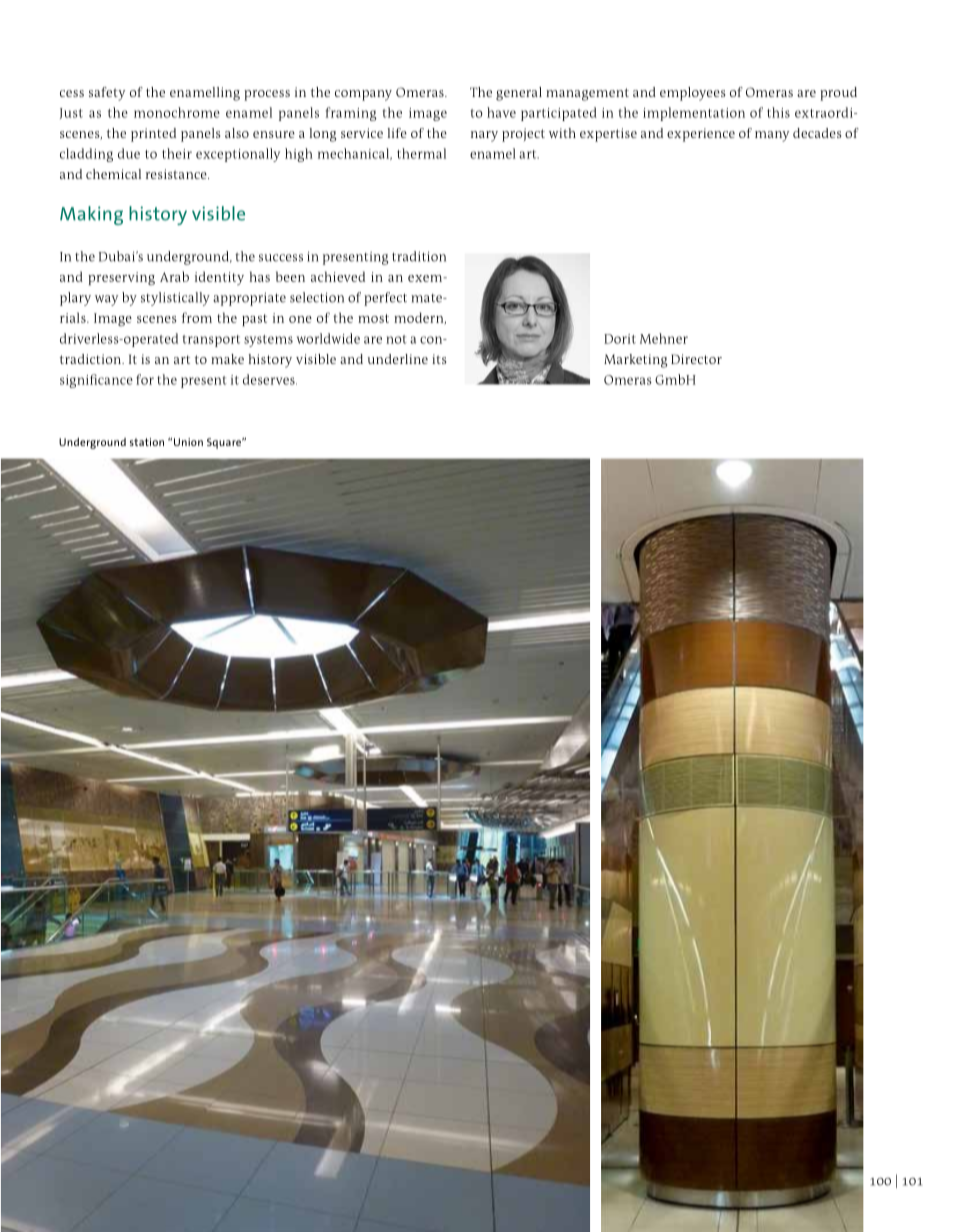  I want to click on monochrome, so click(177, 112).
